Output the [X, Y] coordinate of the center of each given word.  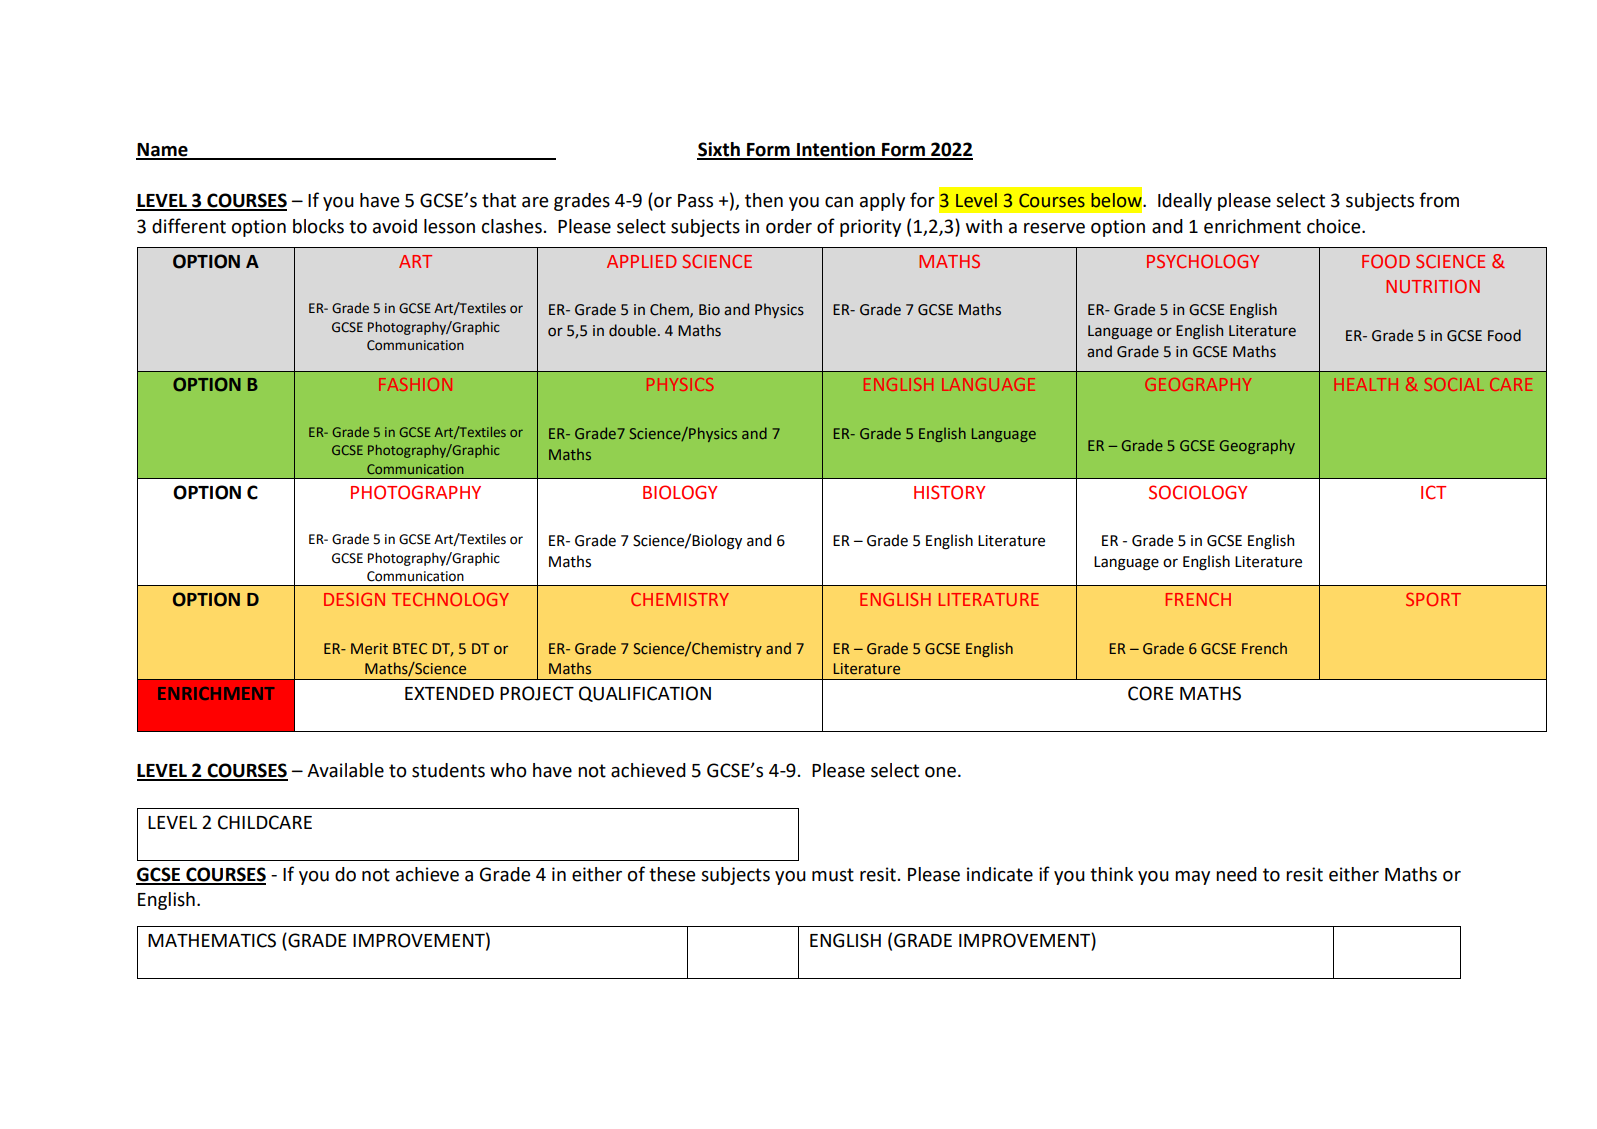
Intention [836, 150]
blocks [318, 226]
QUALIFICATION [645, 694]
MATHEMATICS [212, 940]
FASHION [415, 384]
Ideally [1185, 202]
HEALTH [1366, 384]
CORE [1151, 693]
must [833, 875]
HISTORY [949, 492]
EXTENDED [449, 693]
